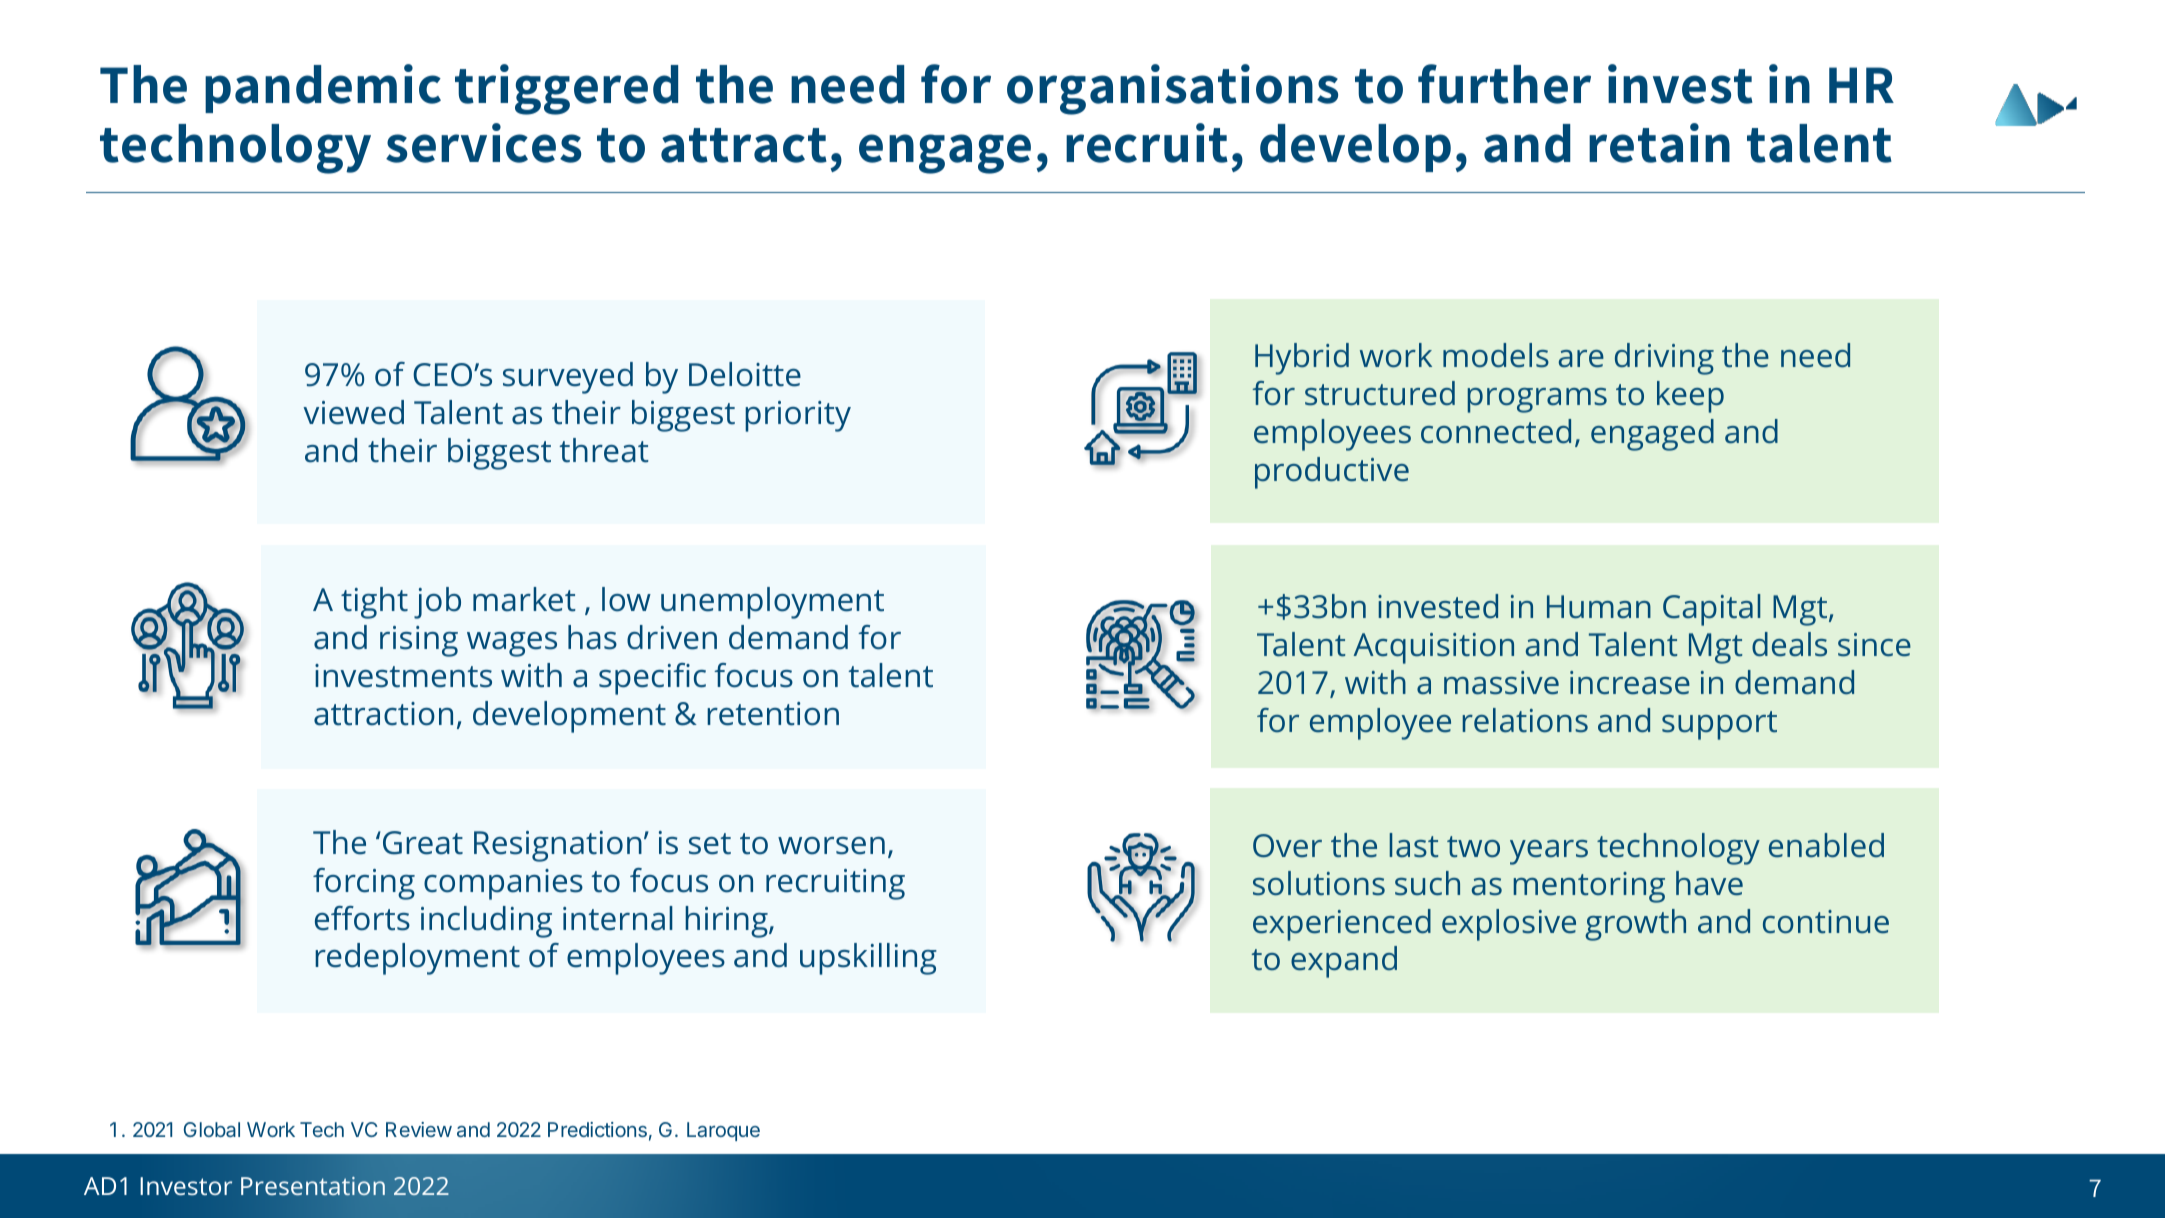 Image resolution: width=2165 pixels, height=1218 pixels. Describe the element at coordinates (1709, 883) in the document. I see `have` at that location.
